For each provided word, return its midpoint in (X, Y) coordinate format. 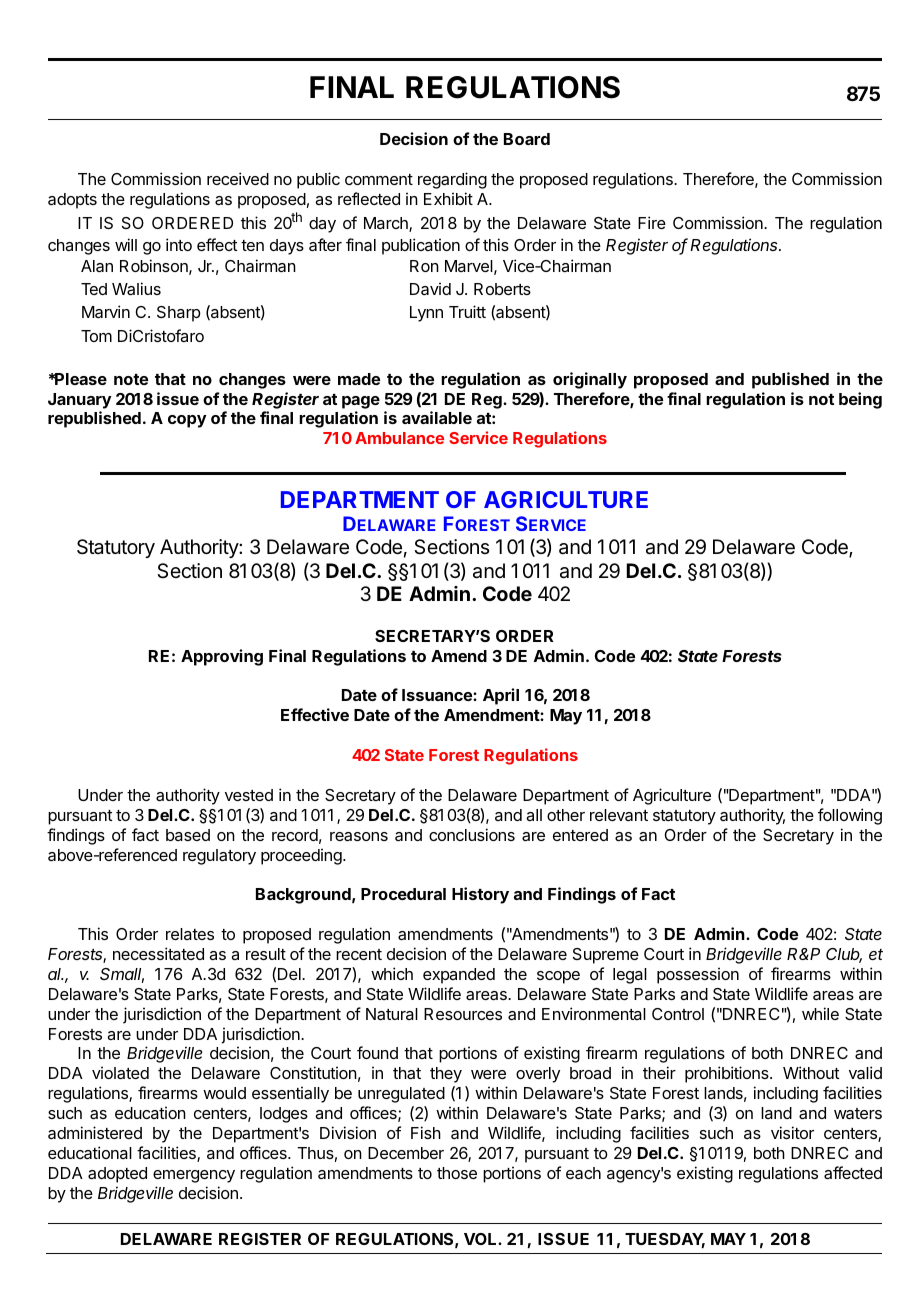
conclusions (472, 834)
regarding (452, 180)
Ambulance (399, 438)
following (850, 816)
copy (187, 421)
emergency (194, 1176)
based (188, 835)
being (860, 400)
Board (527, 139)
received (238, 178)
